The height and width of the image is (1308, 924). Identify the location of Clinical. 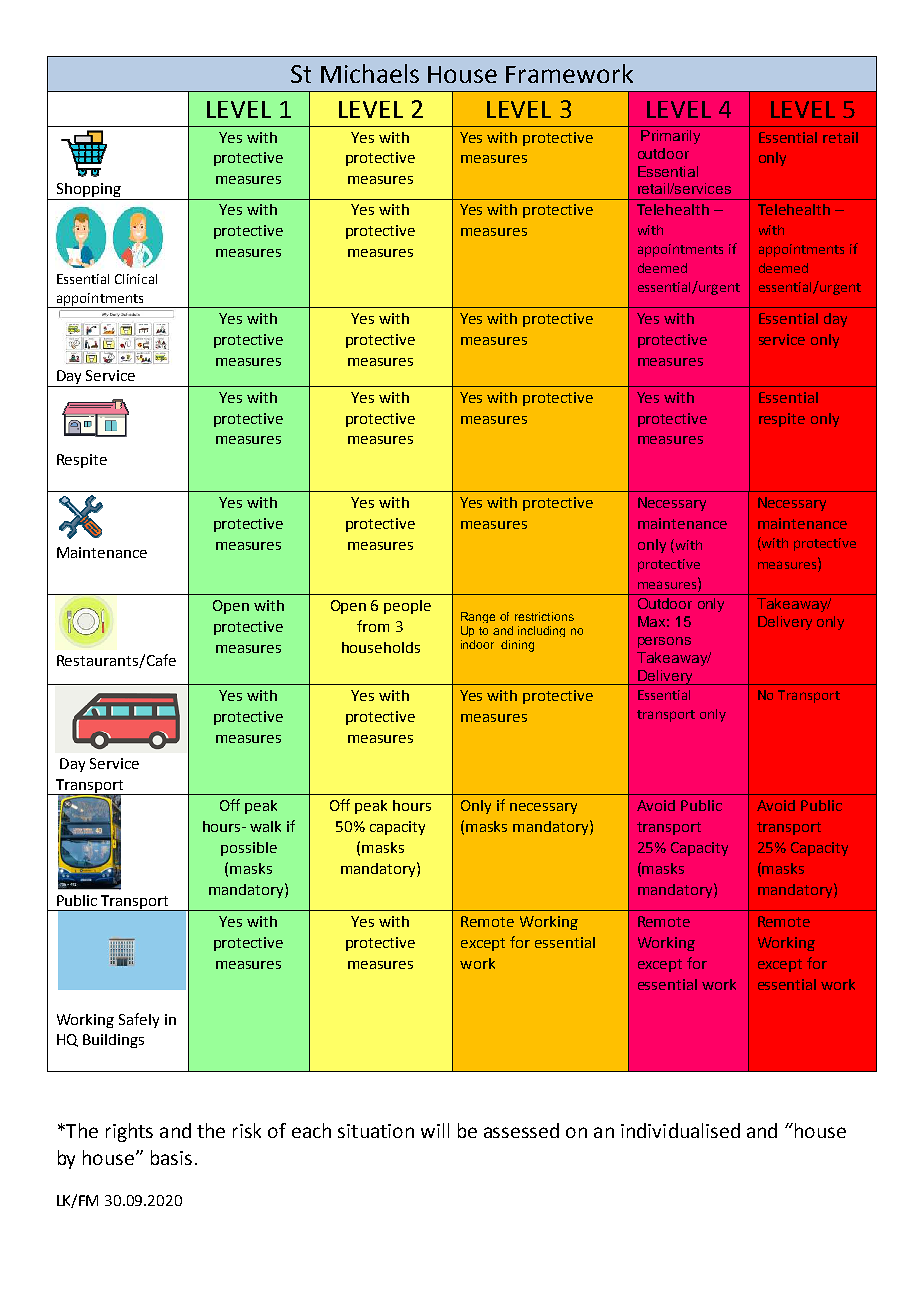
(136, 279).
